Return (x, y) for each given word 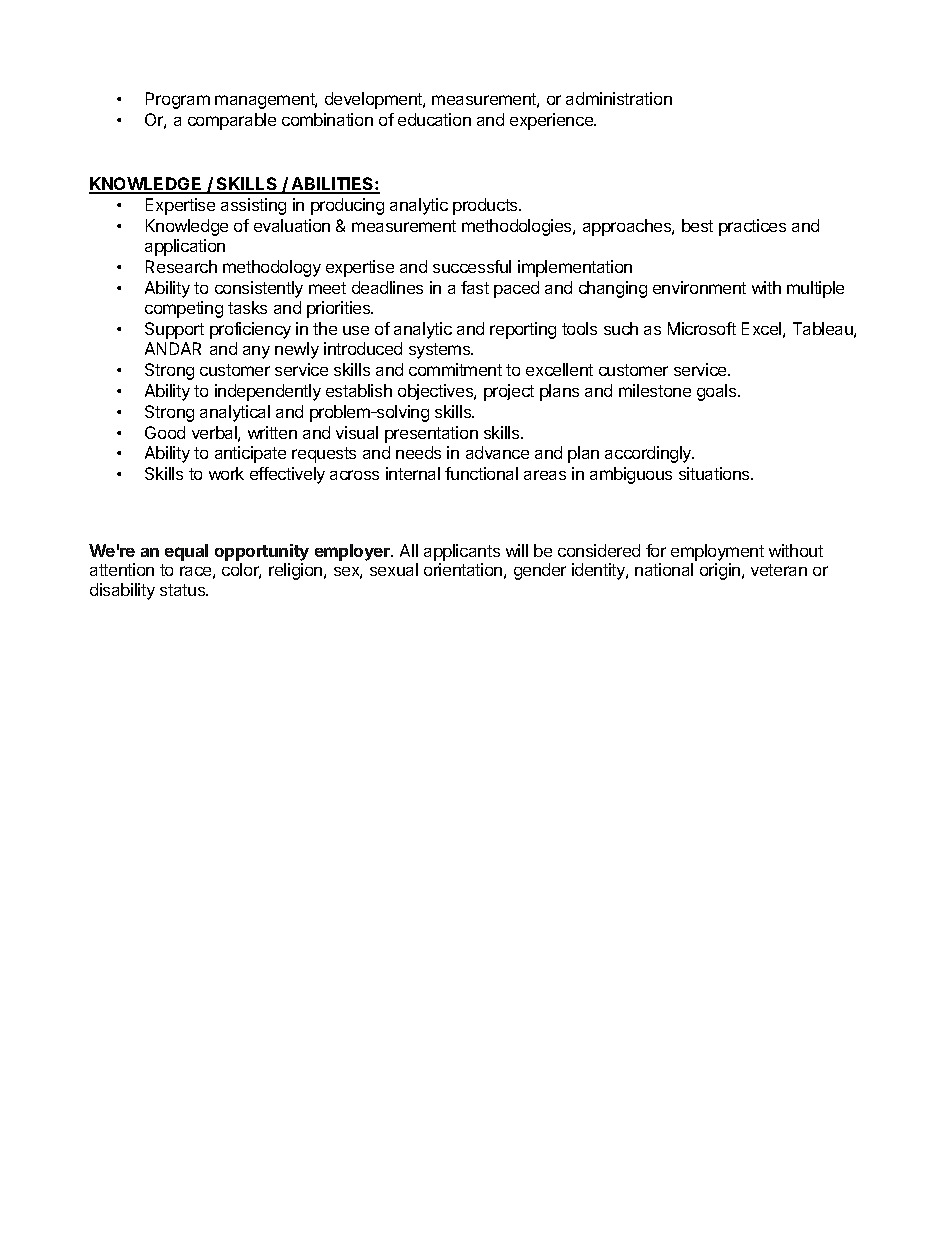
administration (619, 98)
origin (721, 571)
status (184, 590)
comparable (232, 121)
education (434, 119)
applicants (462, 552)
